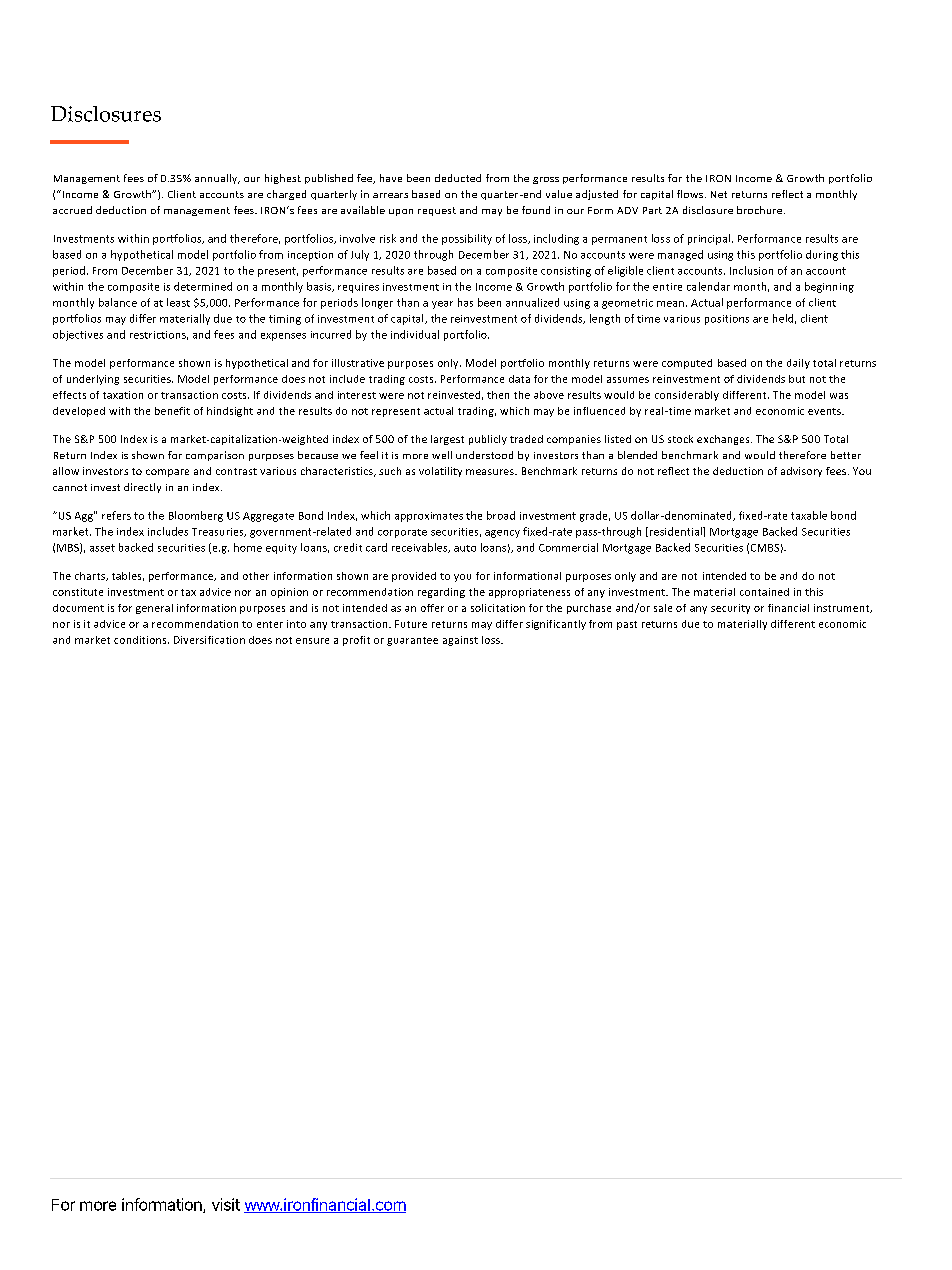 This screenshot has height=1270, width=952. What do you see at coordinates (460, 641) in the screenshot?
I see `against` at bounding box center [460, 641].
